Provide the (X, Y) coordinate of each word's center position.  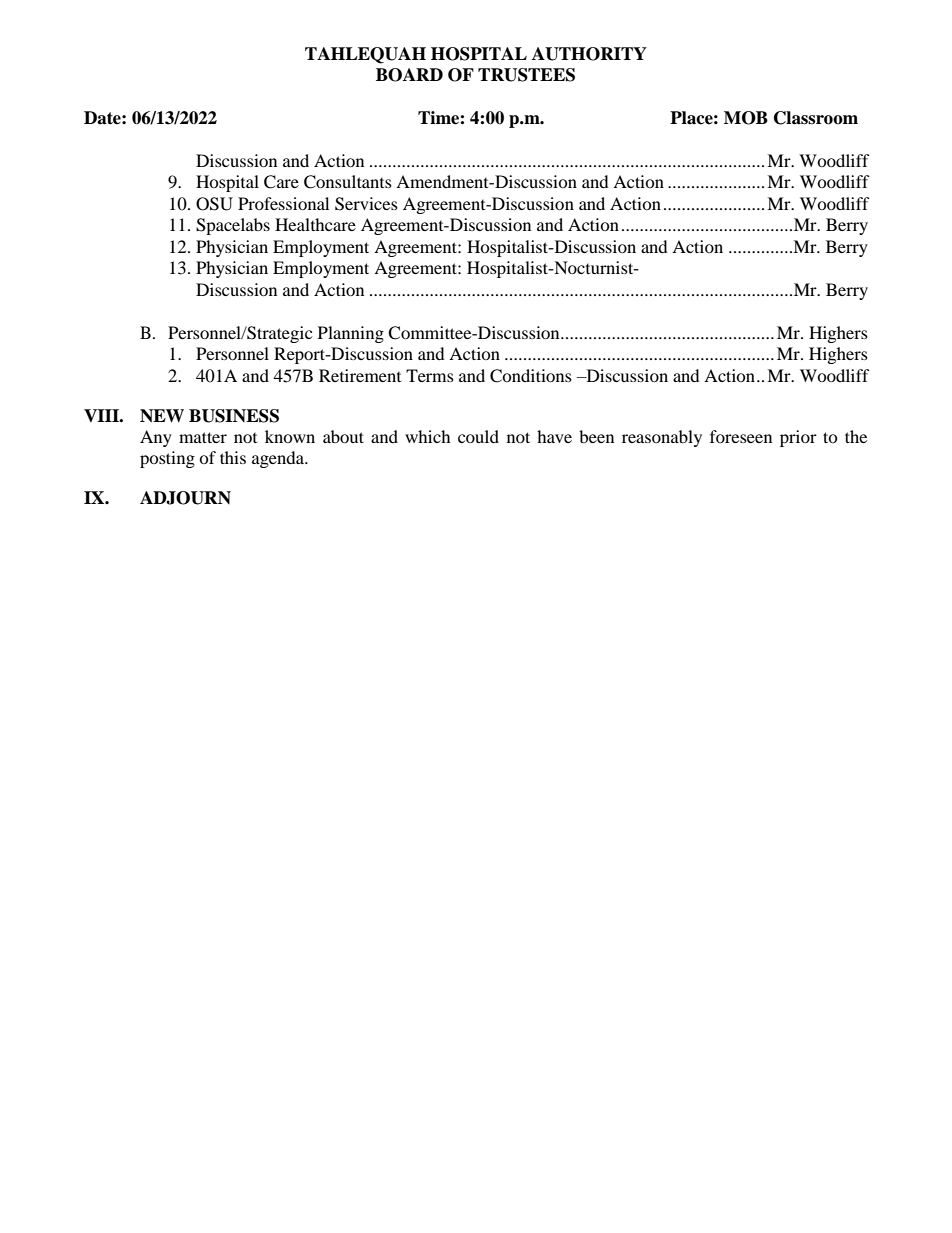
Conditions (531, 376)
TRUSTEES (526, 75)
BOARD (409, 75)
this (233, 457)
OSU (214, 204)
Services (366, 204)
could (478, 436)
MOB (746, 118)
